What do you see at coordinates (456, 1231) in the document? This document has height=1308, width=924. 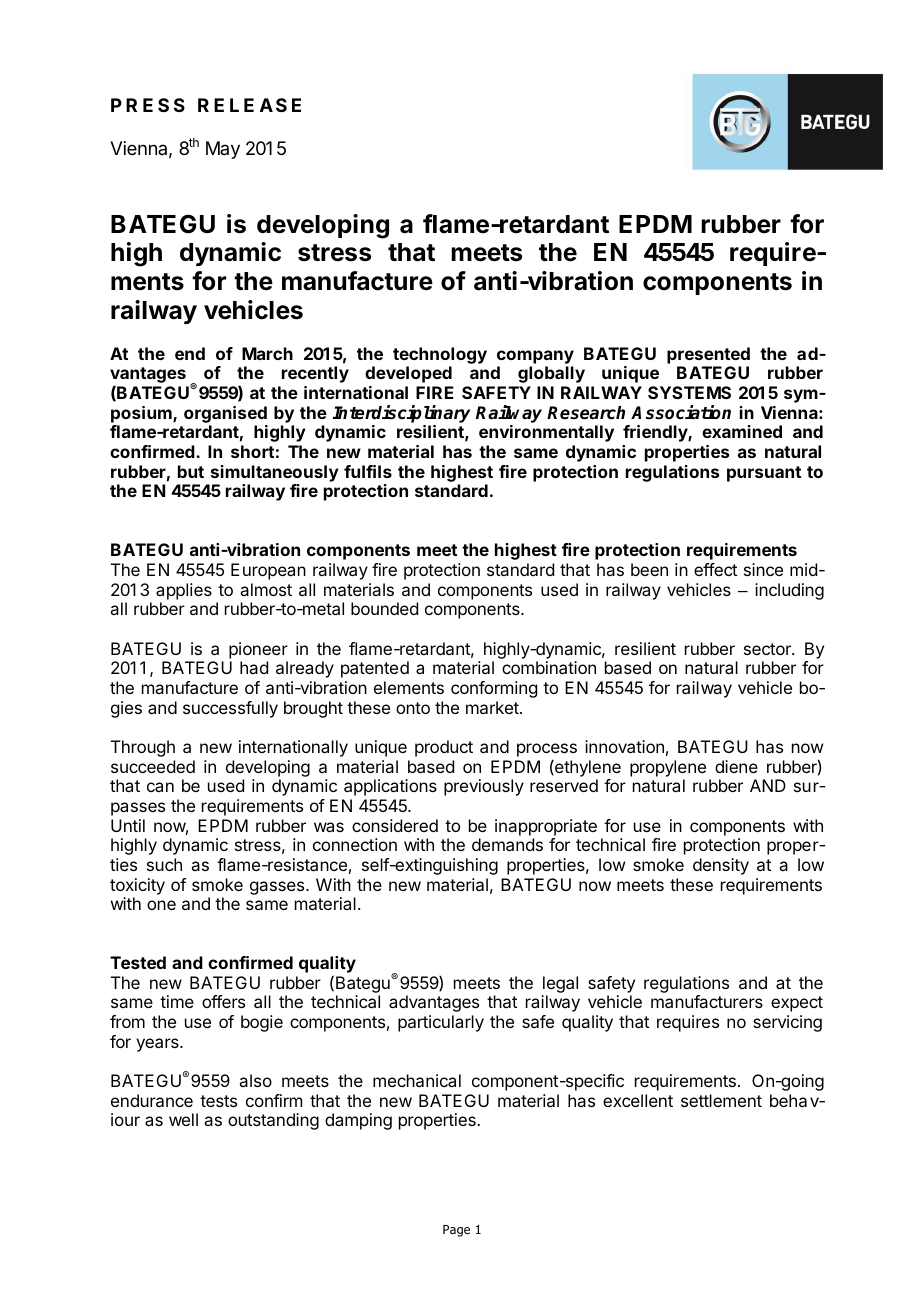 I see `Page` at bounding box center [456, 1231].
